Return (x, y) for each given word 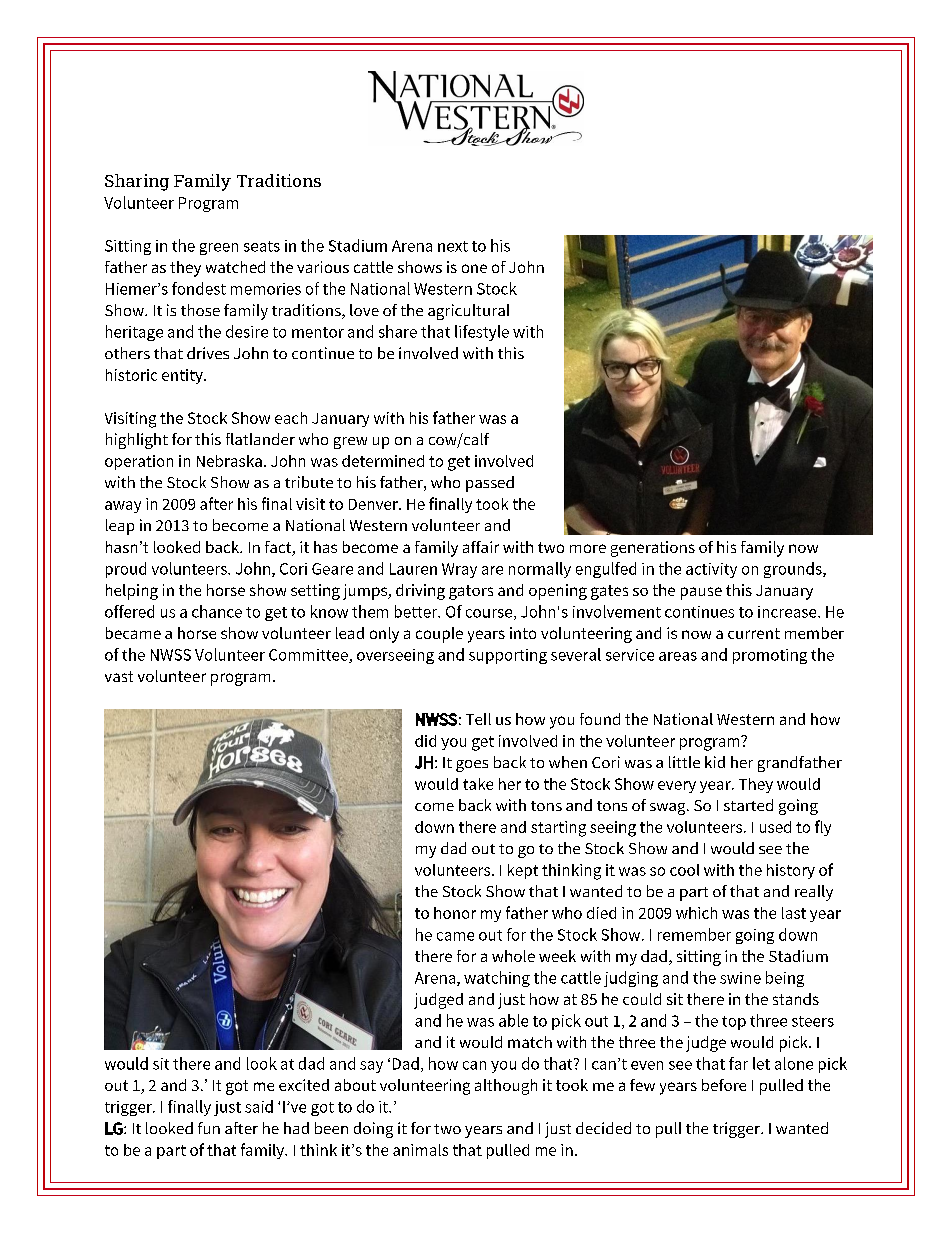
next (453, 246)
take (478, 784)
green (219, 249)
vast (119, 676)
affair (481, 547)
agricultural (468, 312)
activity (711, 570)
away (123, 507)
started (748, 805)
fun (209, 1128)
